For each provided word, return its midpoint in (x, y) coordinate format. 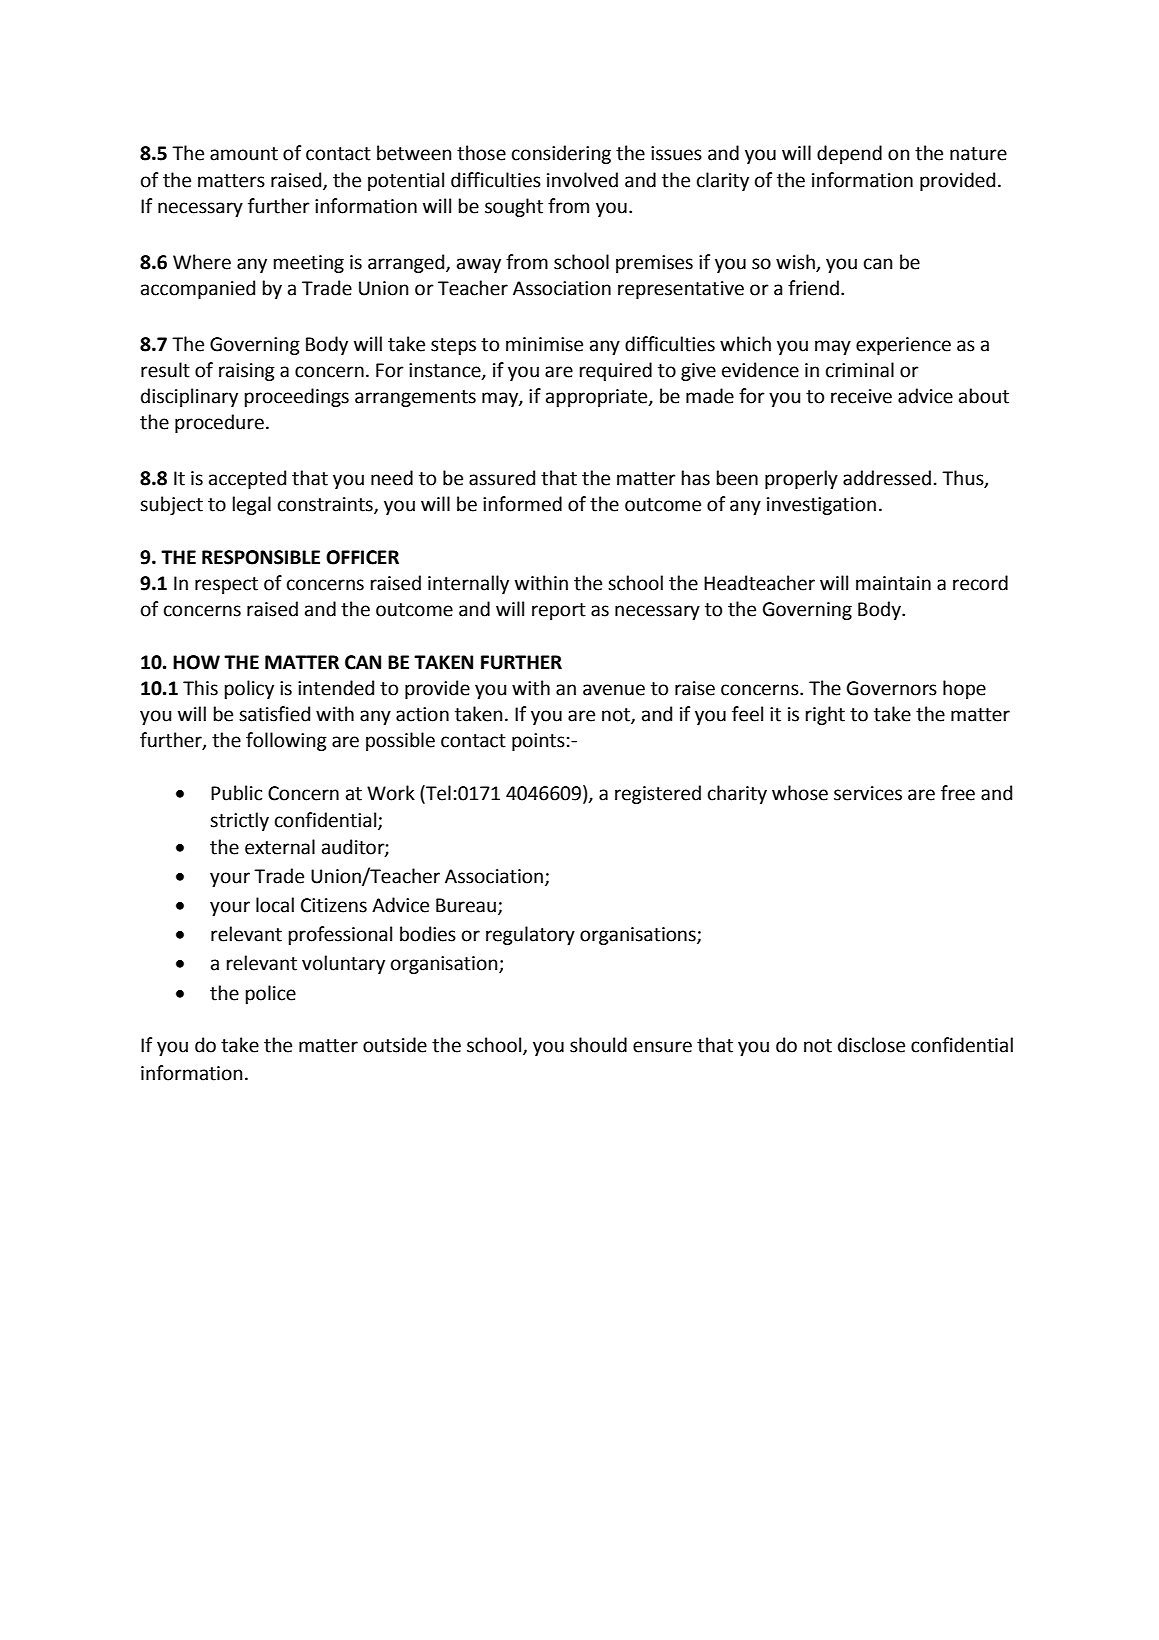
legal (252, 505)
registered (658, 794)
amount (244, 154)
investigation (821, 506)
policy (249, 689)
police (271, 994)
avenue (614, 690)
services (868, 793)
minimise (544, 344)
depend (849, 154)
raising (247, 372)
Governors (892, 688)
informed (522, 504)
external (280, 847)
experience (903, 346)
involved (582, 180)
